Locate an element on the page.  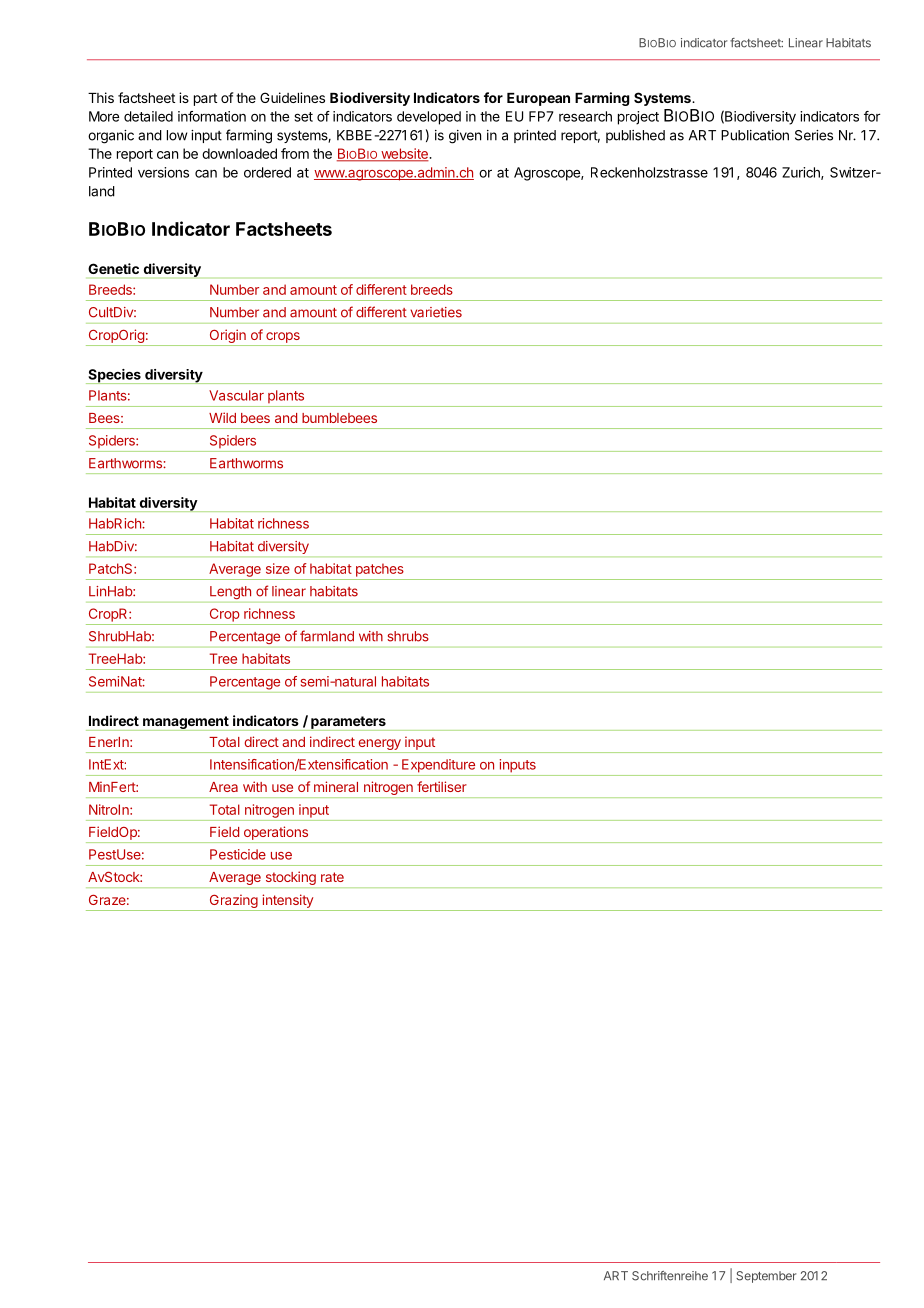
management is located at coordinates (186, 723).
